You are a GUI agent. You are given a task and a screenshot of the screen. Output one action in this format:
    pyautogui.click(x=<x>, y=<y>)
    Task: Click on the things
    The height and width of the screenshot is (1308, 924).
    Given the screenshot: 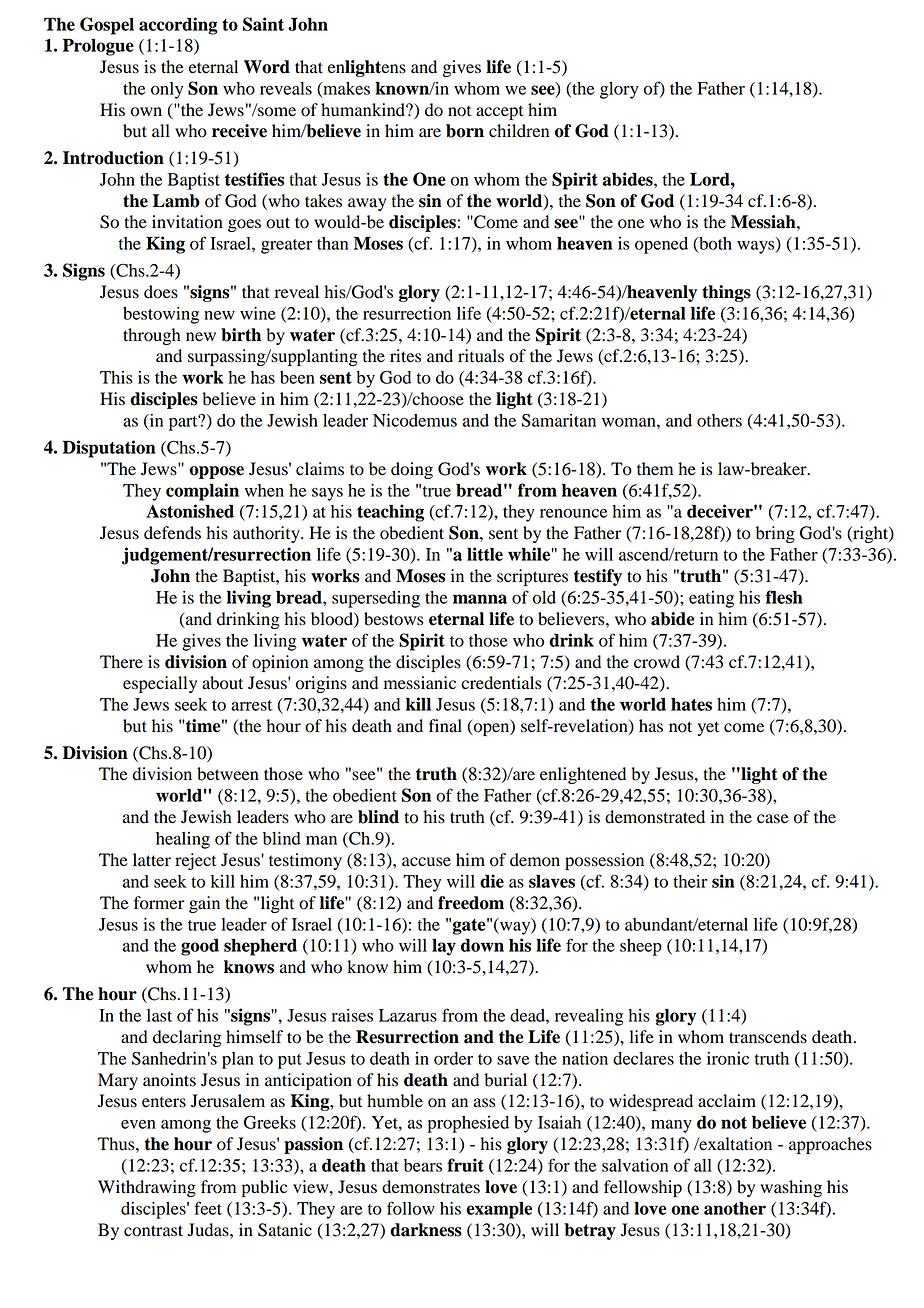 What is the action you would take?
    pyautogui.click(x=726, y=293)
